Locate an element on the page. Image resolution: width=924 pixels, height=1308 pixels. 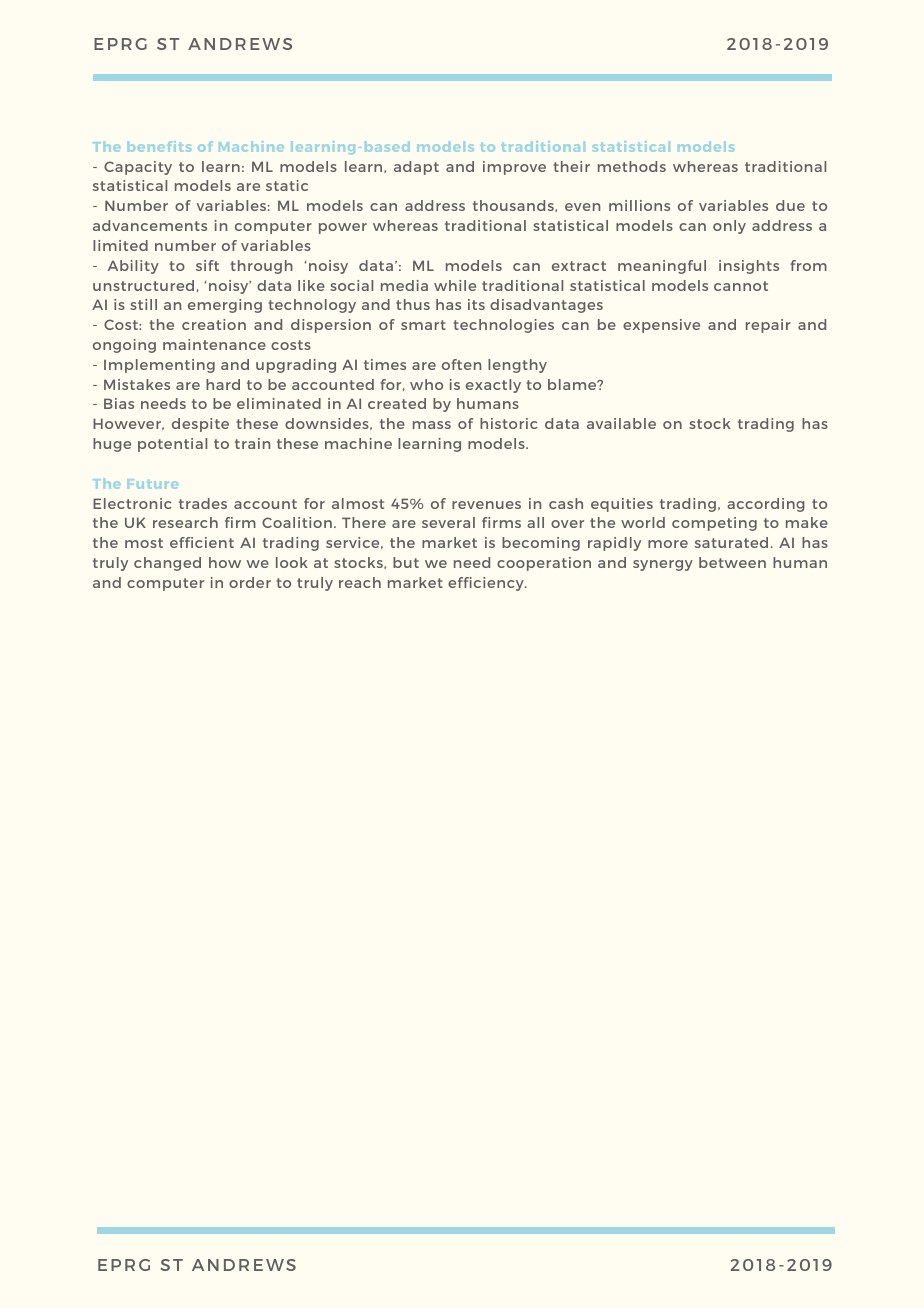
adapt is located at coordinates (416, 168).
